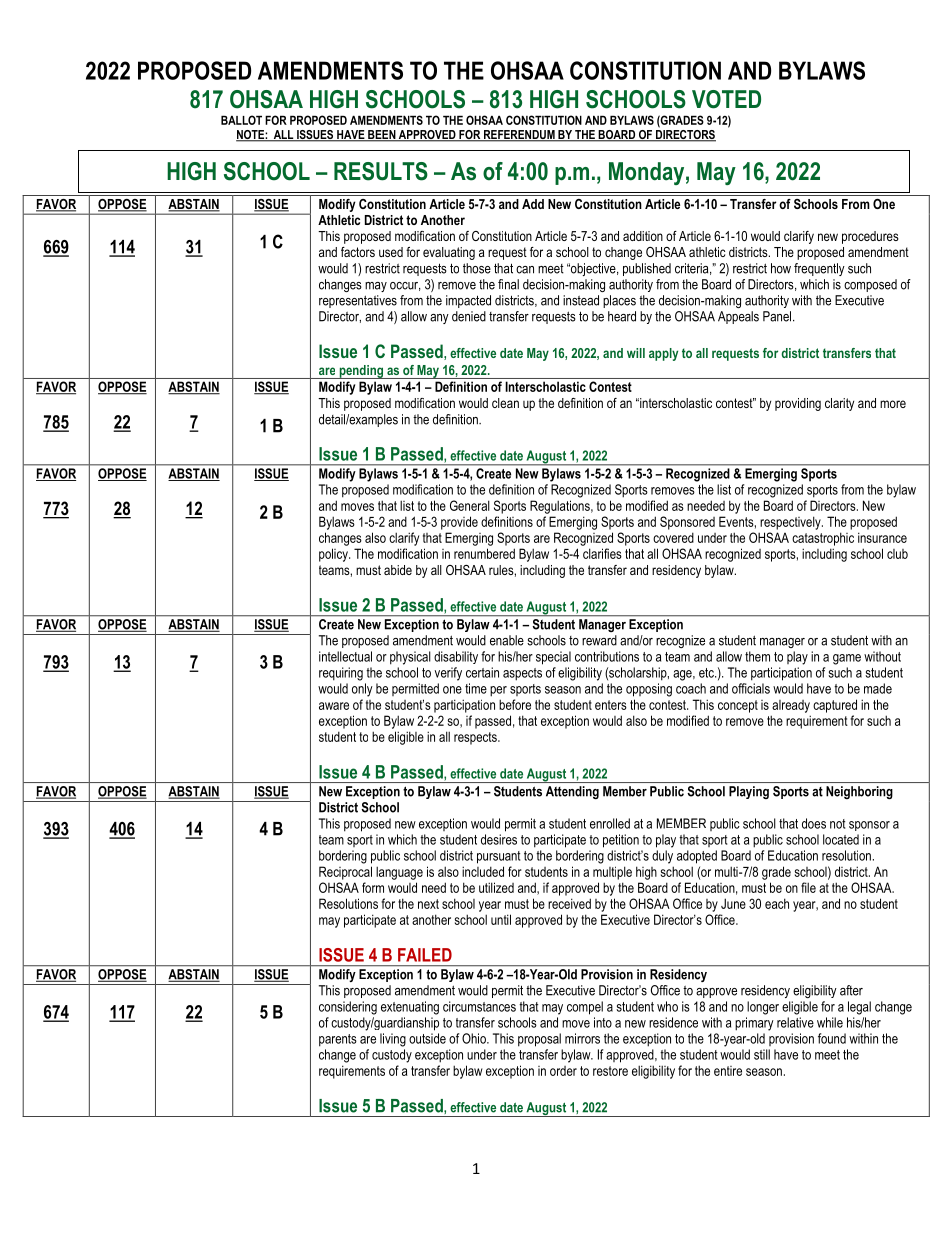 The width and height of the document is (952, 1233). I want to click on pending, so click(361, 372).
